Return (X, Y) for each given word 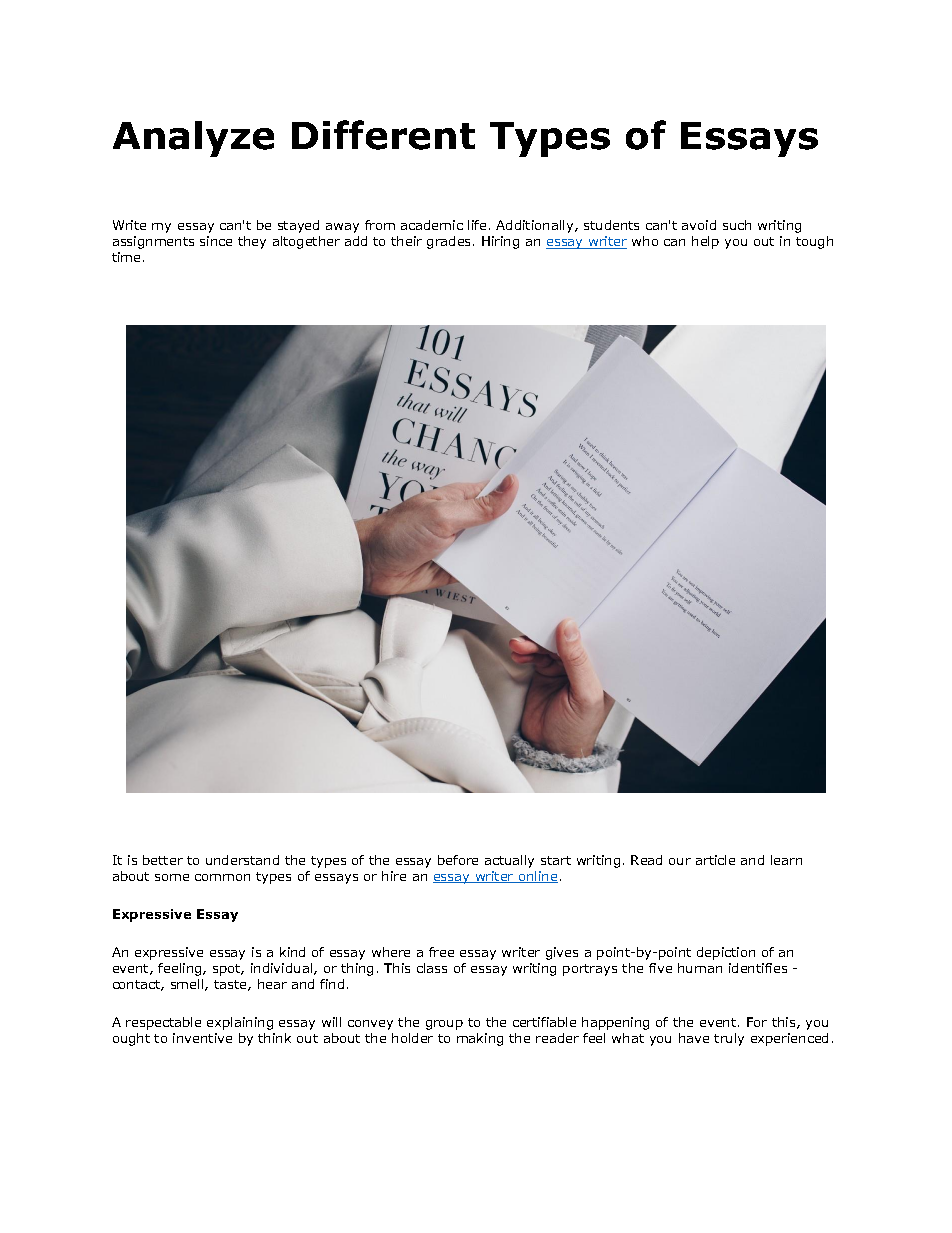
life (477, 225)
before (458, 860)
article (715, 860)
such (737, 225)
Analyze (193, 139)
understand (242, 860)
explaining (240, 1023)
